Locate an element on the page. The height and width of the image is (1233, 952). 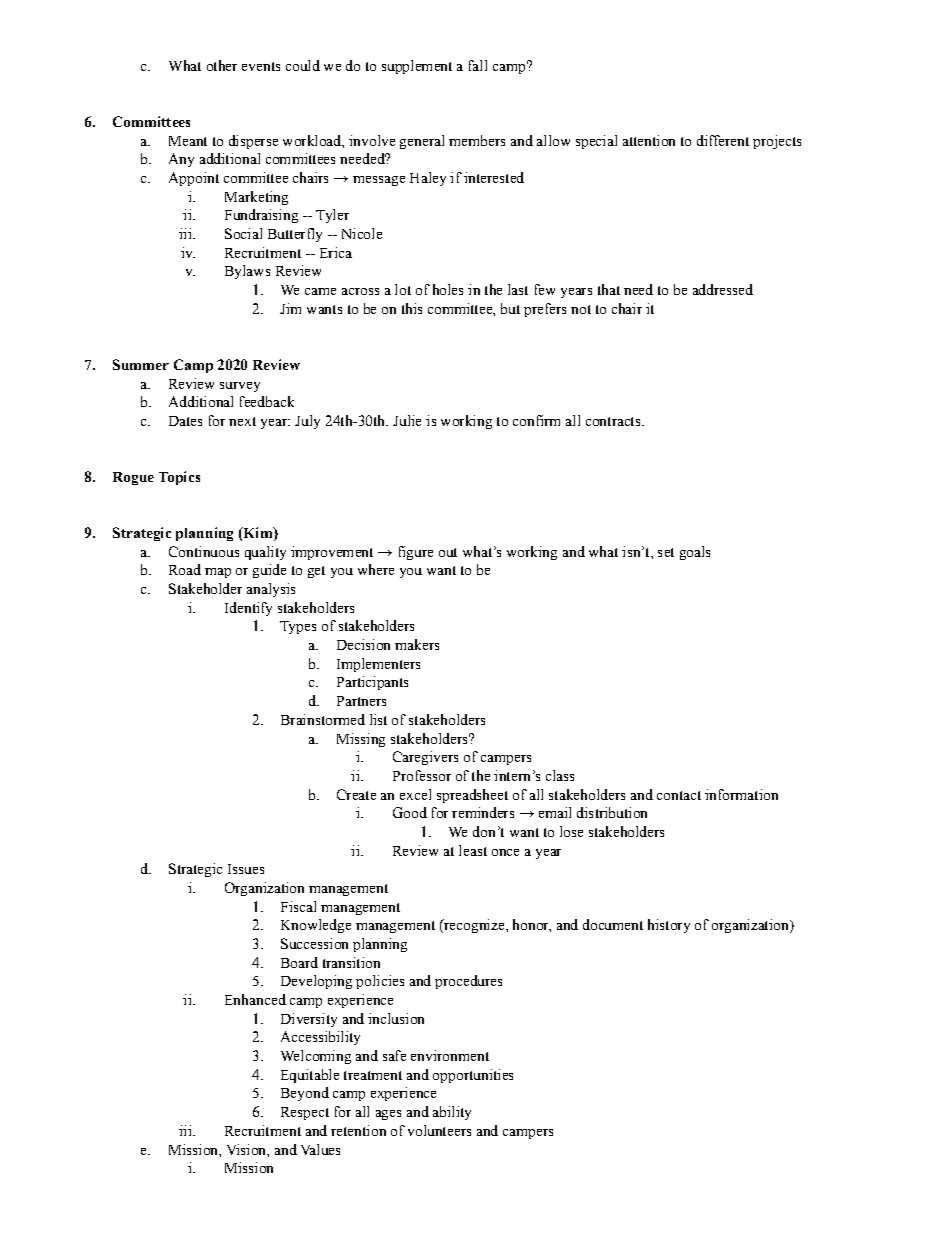
Respect is located at coordinates (305, 1113).
